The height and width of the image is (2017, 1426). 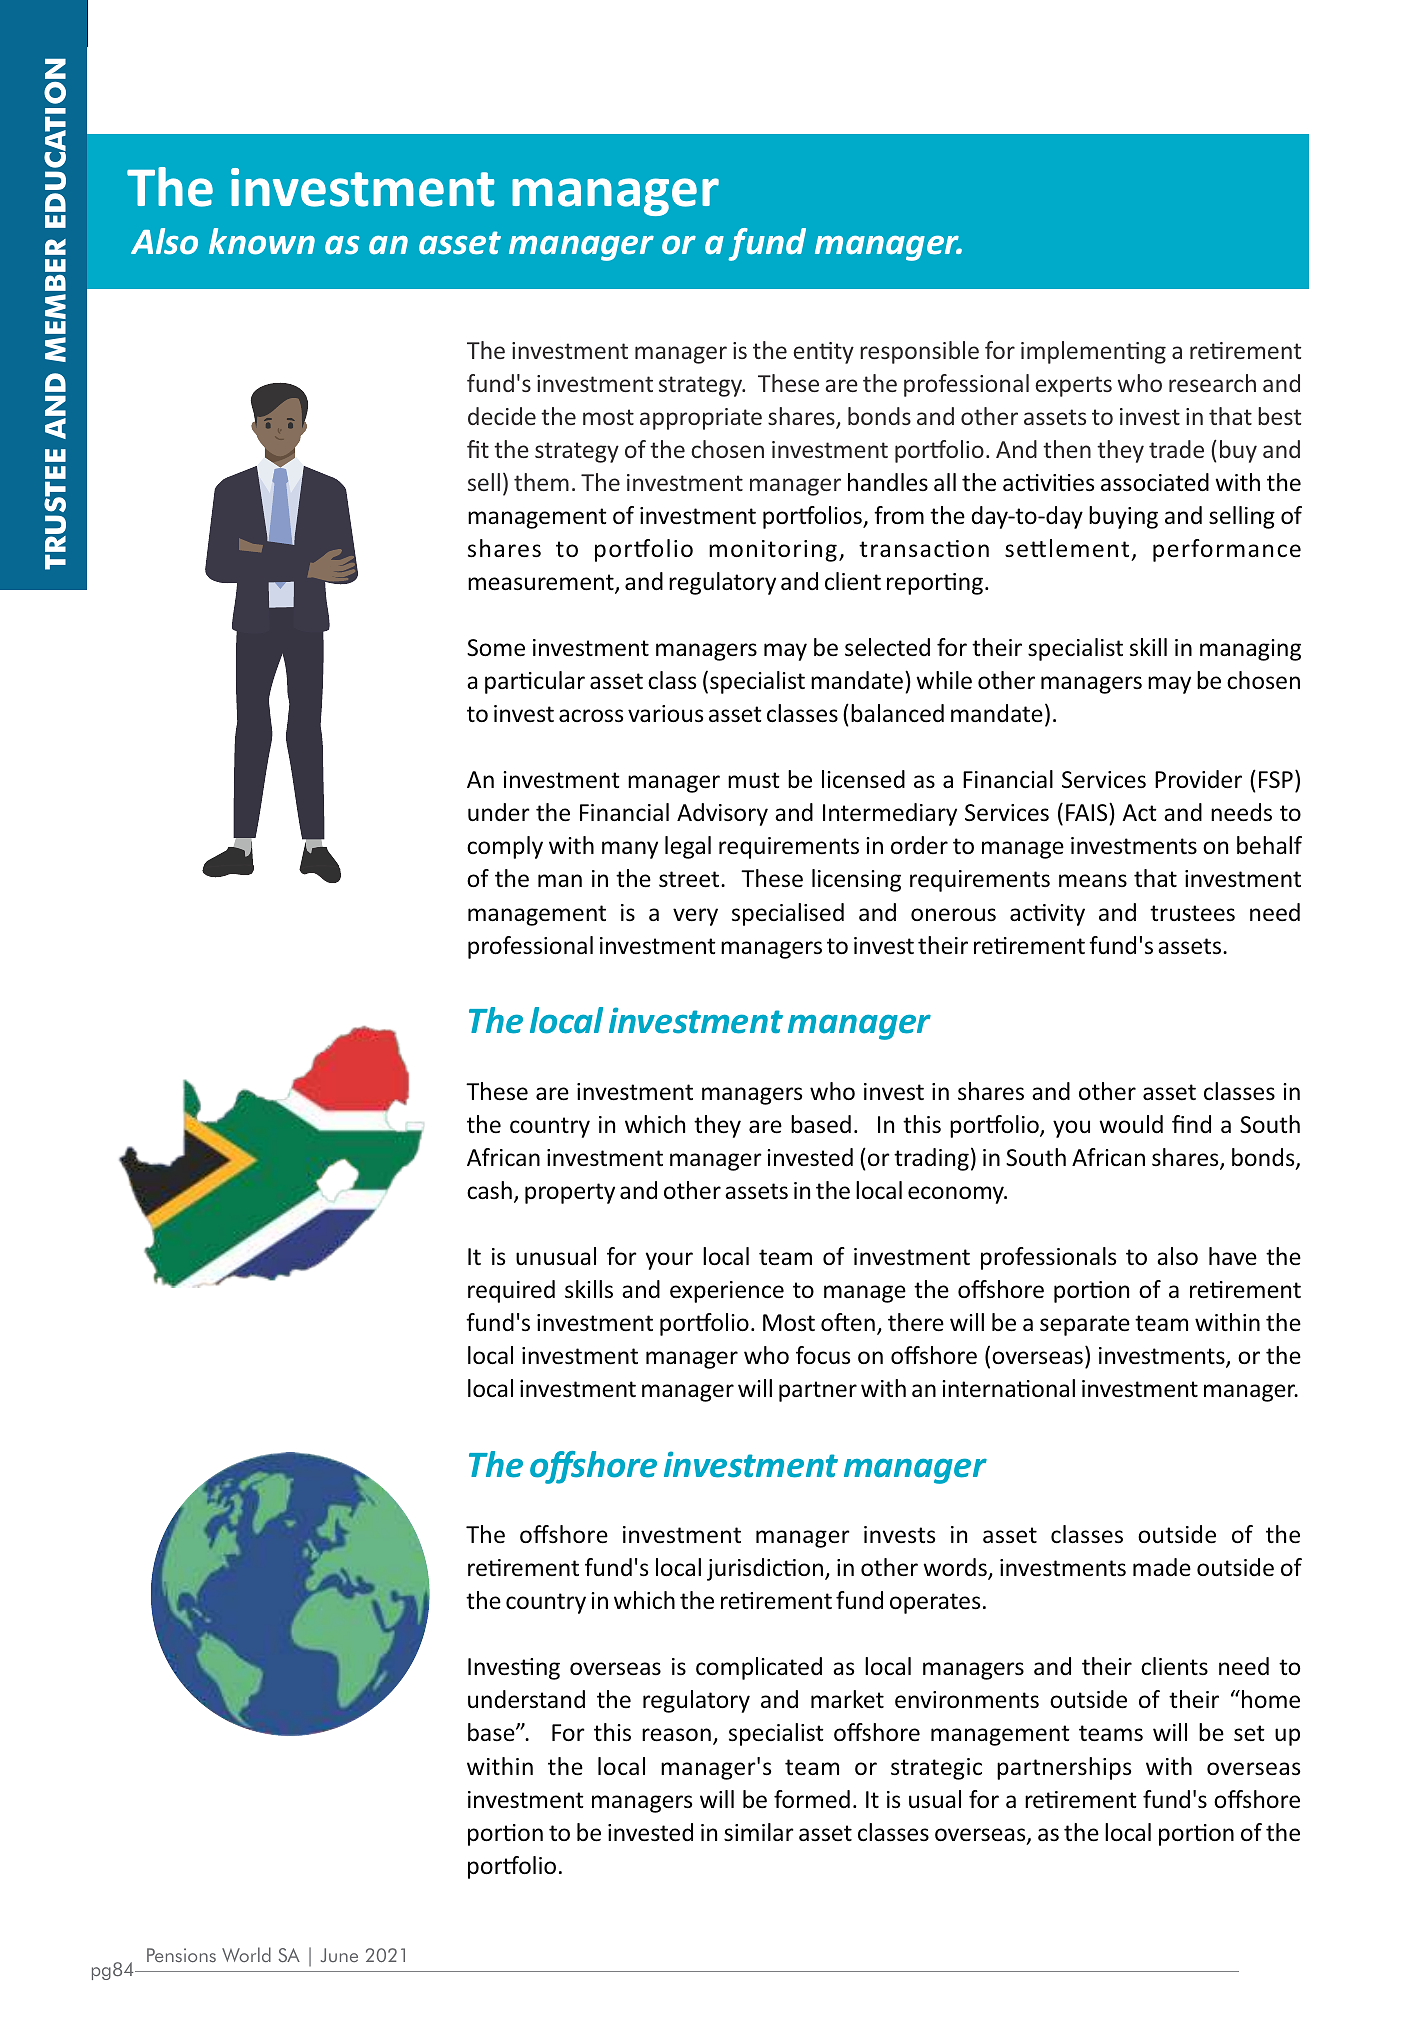 I want to click on would, so click(x=1131, y=1124).
